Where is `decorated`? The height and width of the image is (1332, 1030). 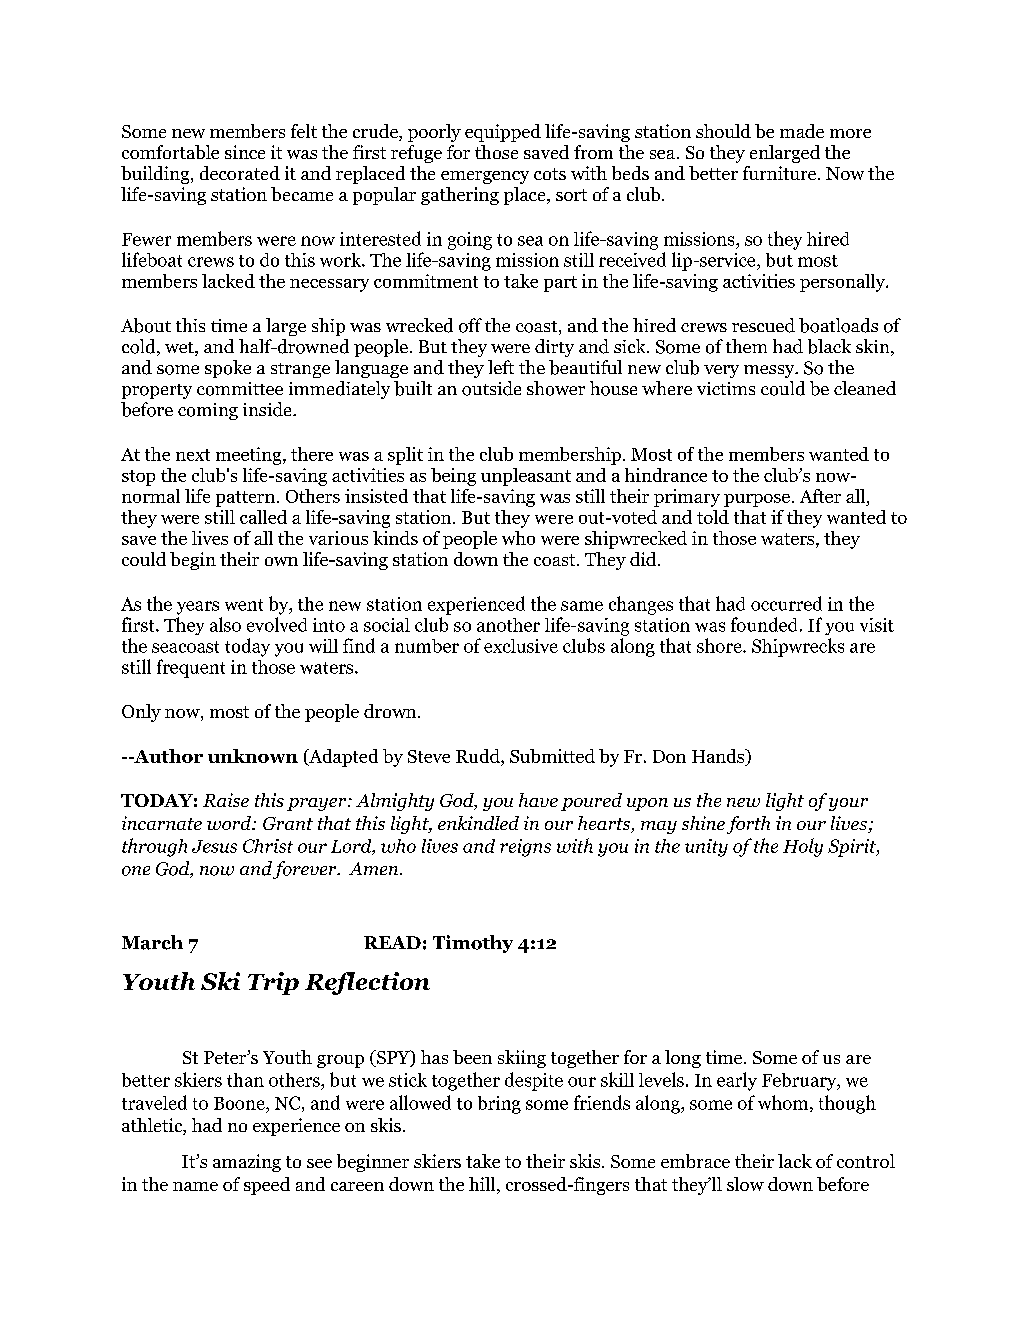
decorated is located at coordinates (240, 173).
